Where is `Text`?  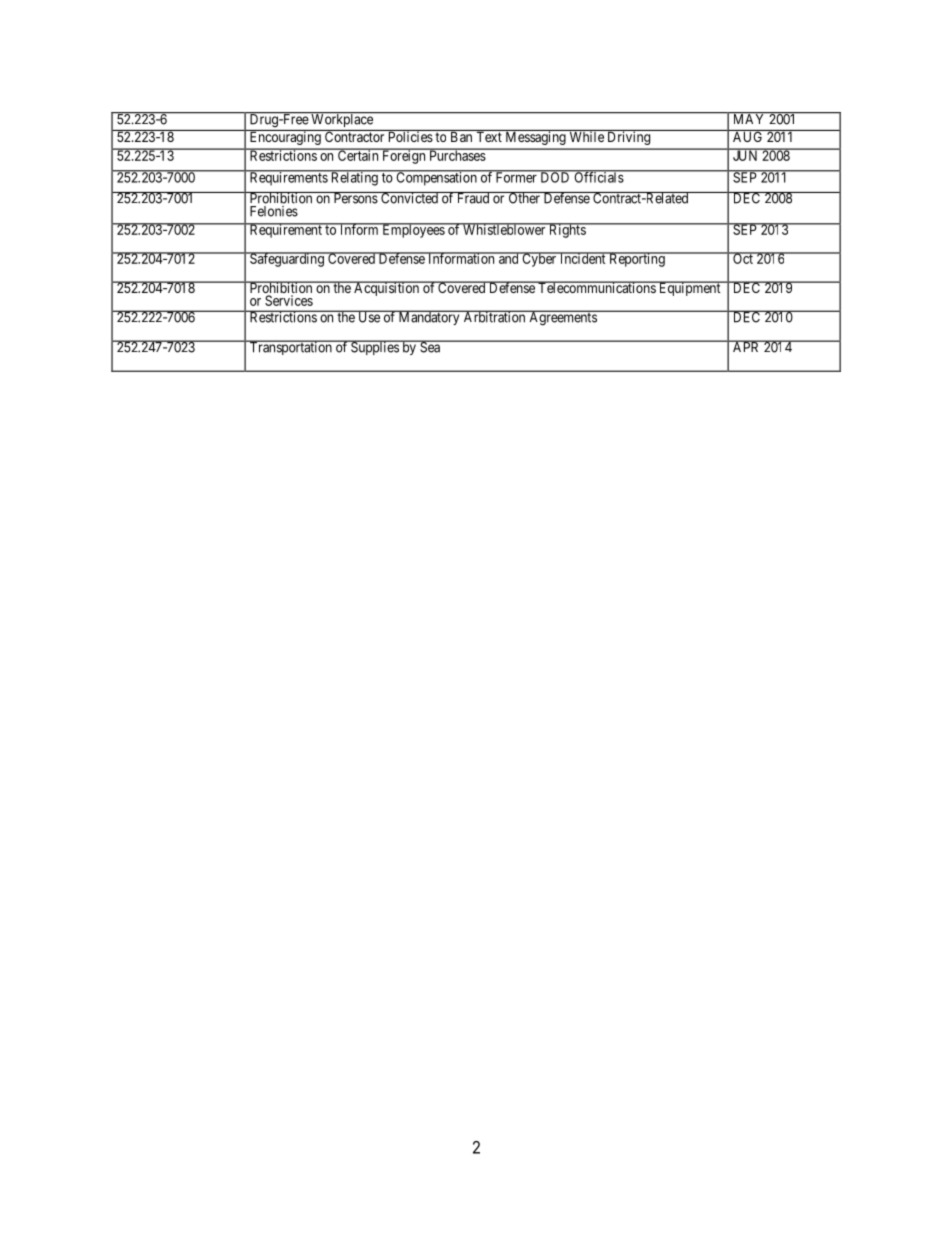 Text is located at coordinates (489, 136).
